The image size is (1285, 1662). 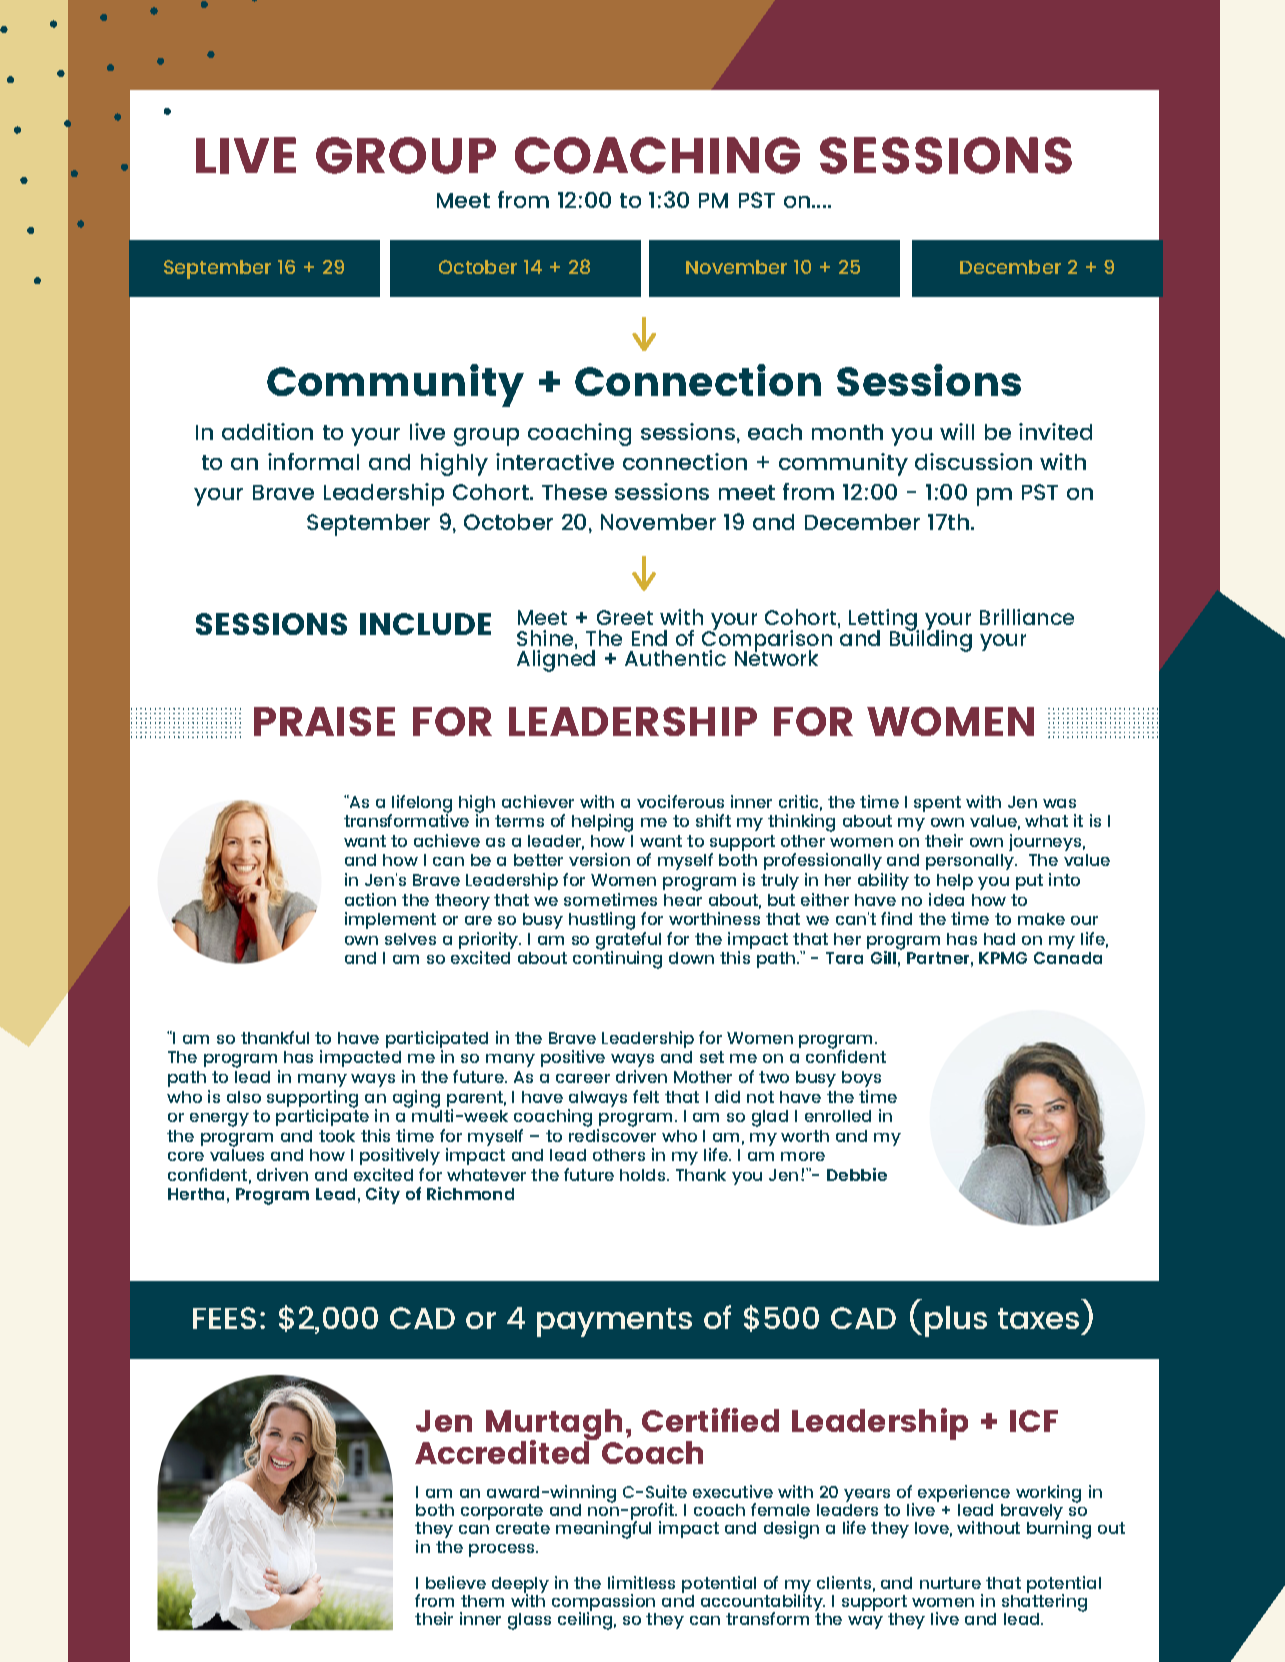 I want to click on informal, so click(x=313, y=461).
